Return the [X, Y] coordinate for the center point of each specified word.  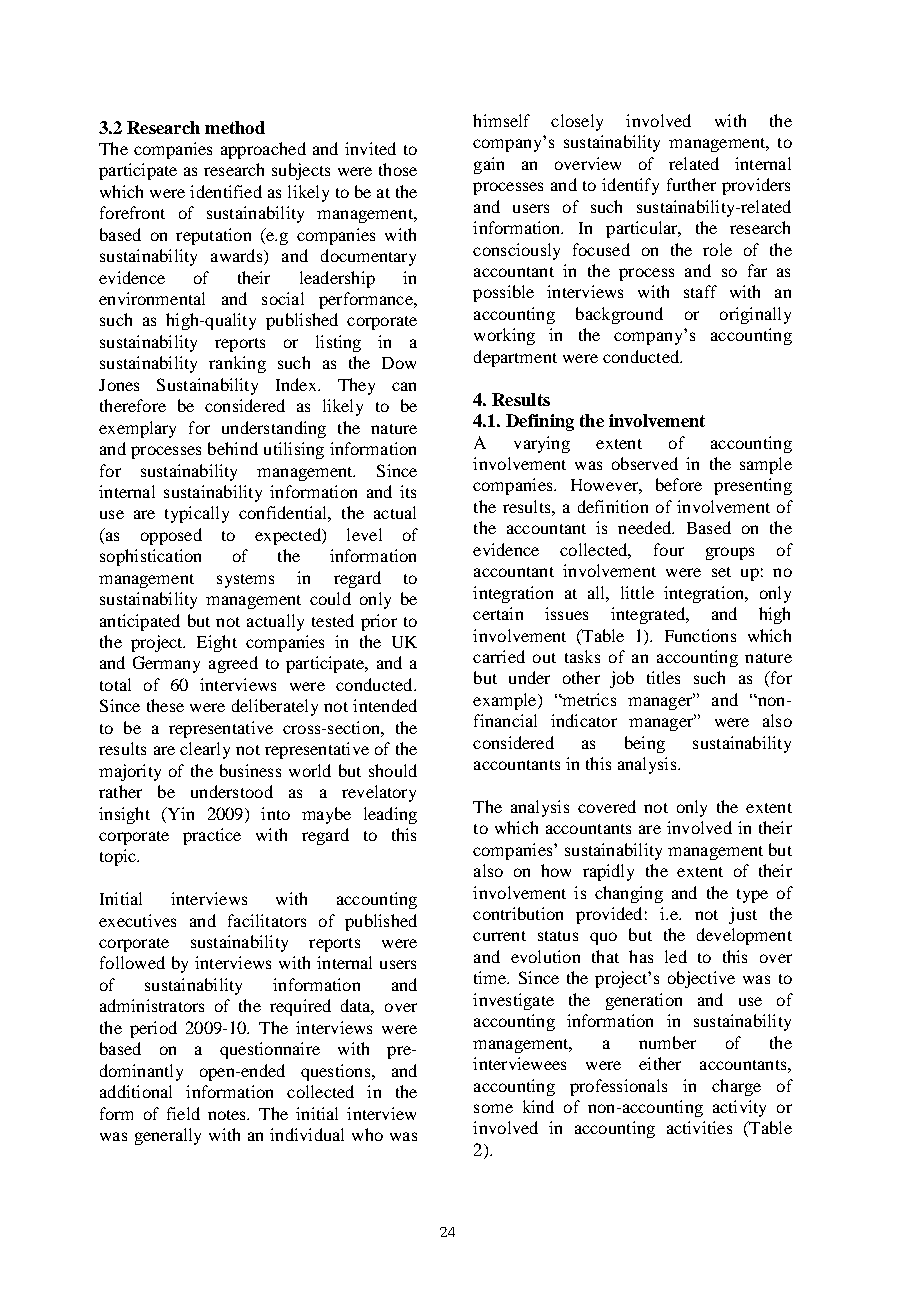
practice [212, 836]
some [493, 1108]
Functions [700, 635]
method [235, 127]
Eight [217, 643]
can [404, 386]
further [691, 184]
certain [498, 613]
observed [645, 463]
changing [629, 894]
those [398, 169]
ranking [237, 364]
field [183, 1113]
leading [390, 815]
